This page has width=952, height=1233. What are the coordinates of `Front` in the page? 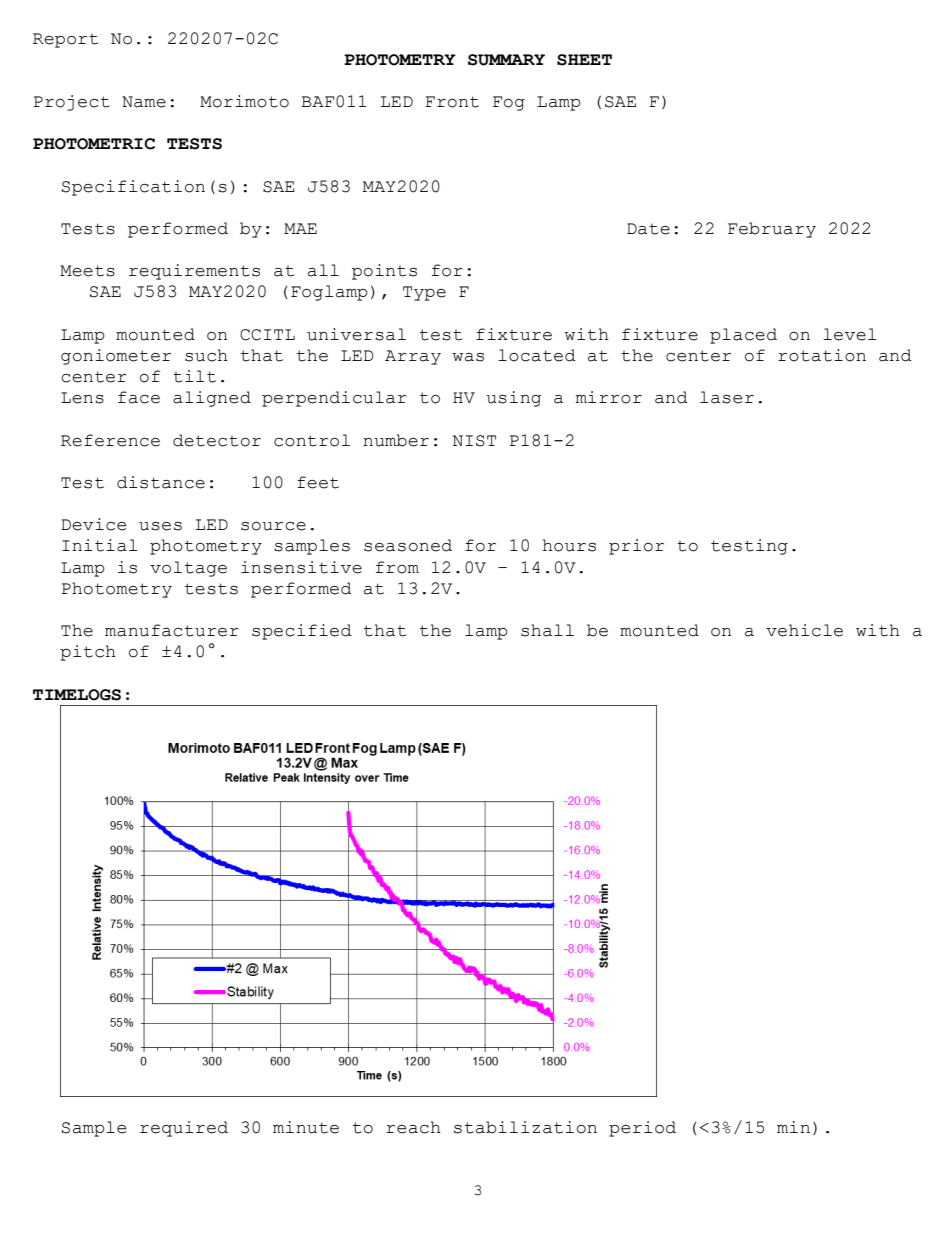 It's located at (452, 102).
